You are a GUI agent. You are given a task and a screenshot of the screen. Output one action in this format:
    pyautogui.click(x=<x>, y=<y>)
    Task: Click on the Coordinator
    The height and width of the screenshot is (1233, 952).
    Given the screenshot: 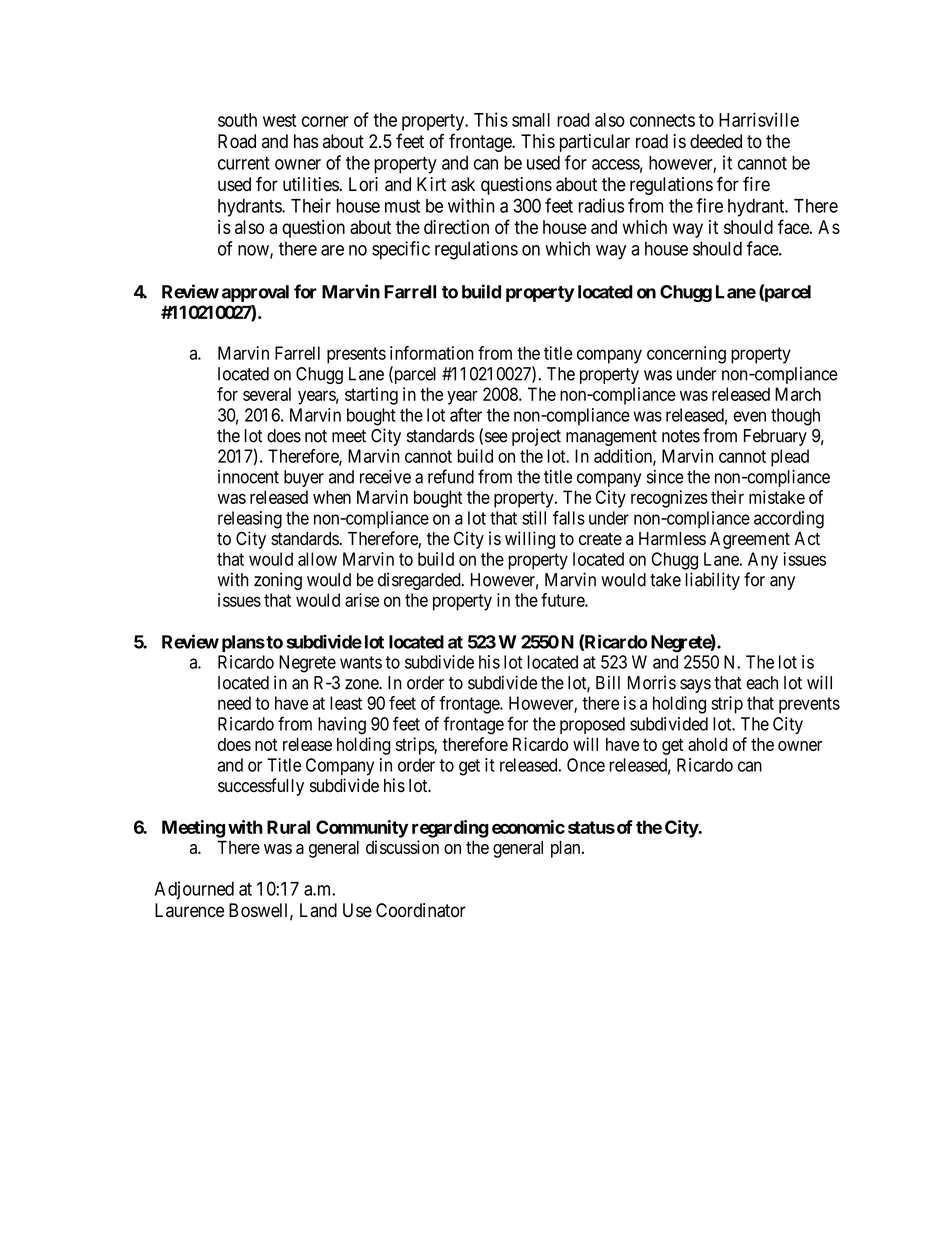 What is the action you would take?
    pyautogui.click(x=421, y=910)
